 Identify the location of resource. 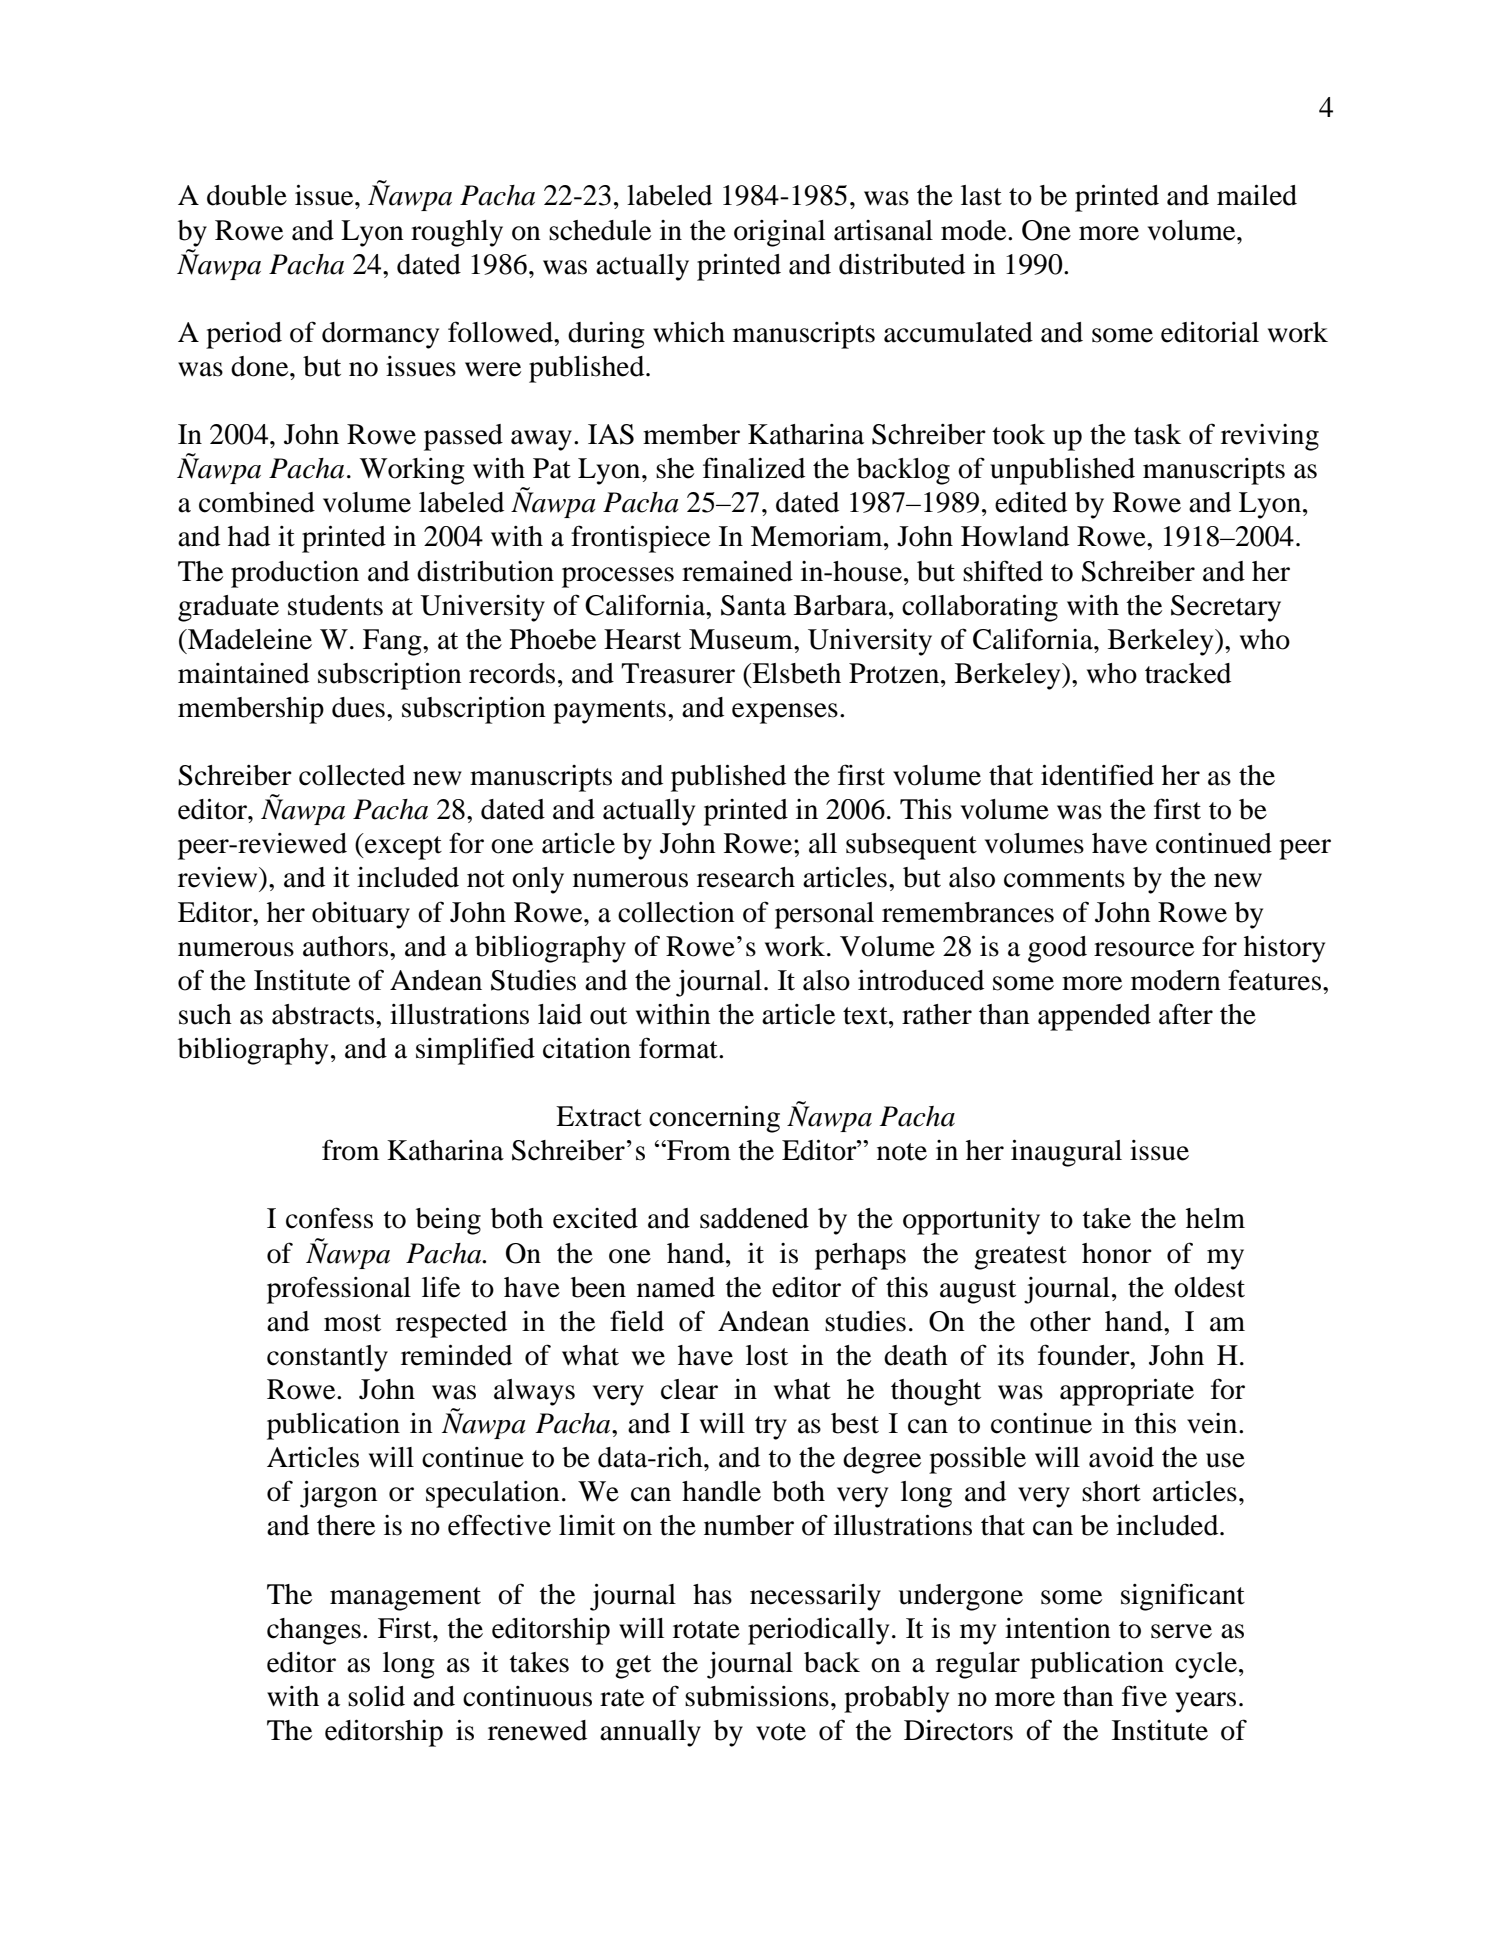
(1144, 949).
